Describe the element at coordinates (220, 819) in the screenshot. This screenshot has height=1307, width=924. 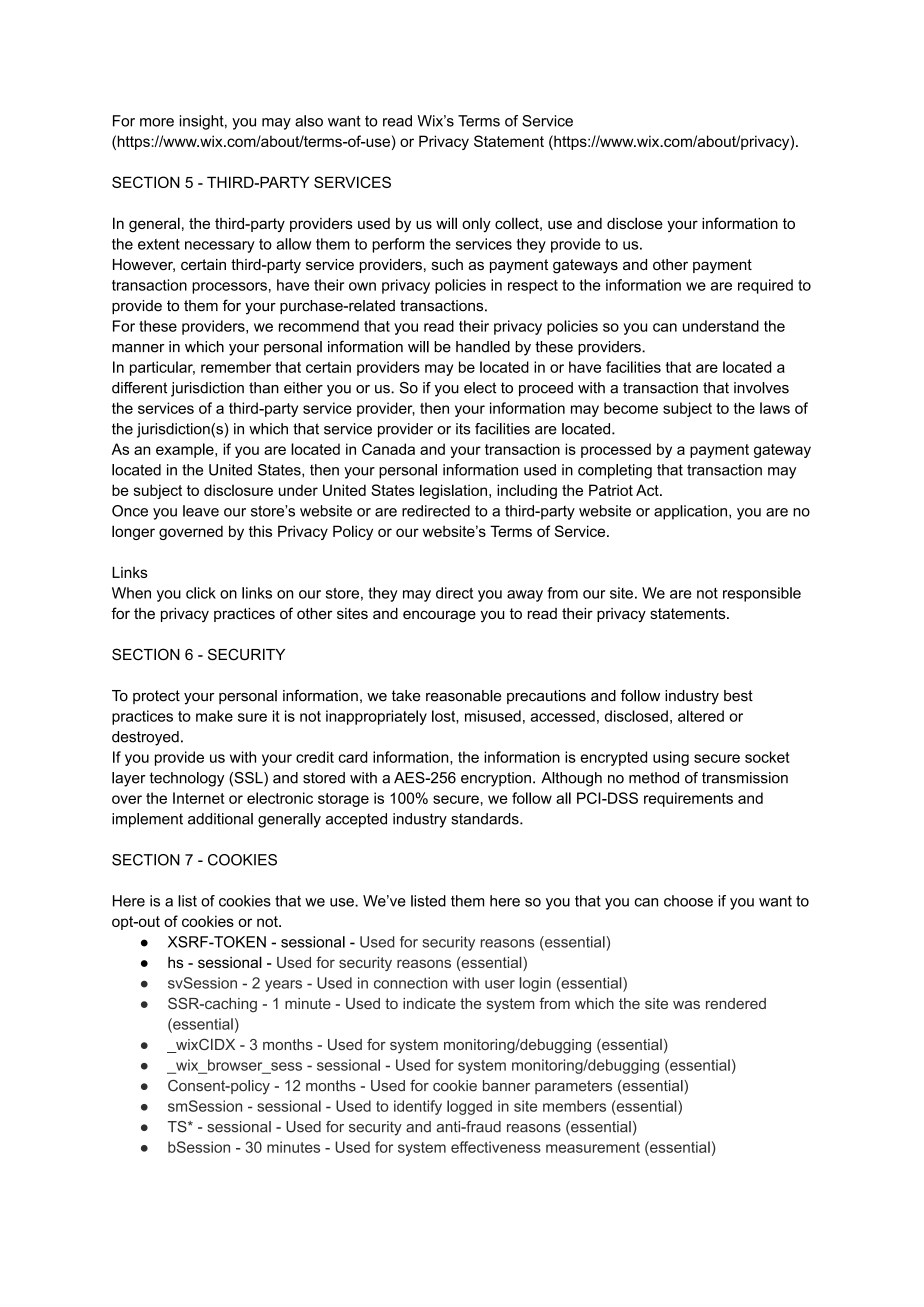
I see `additional` at that location.
